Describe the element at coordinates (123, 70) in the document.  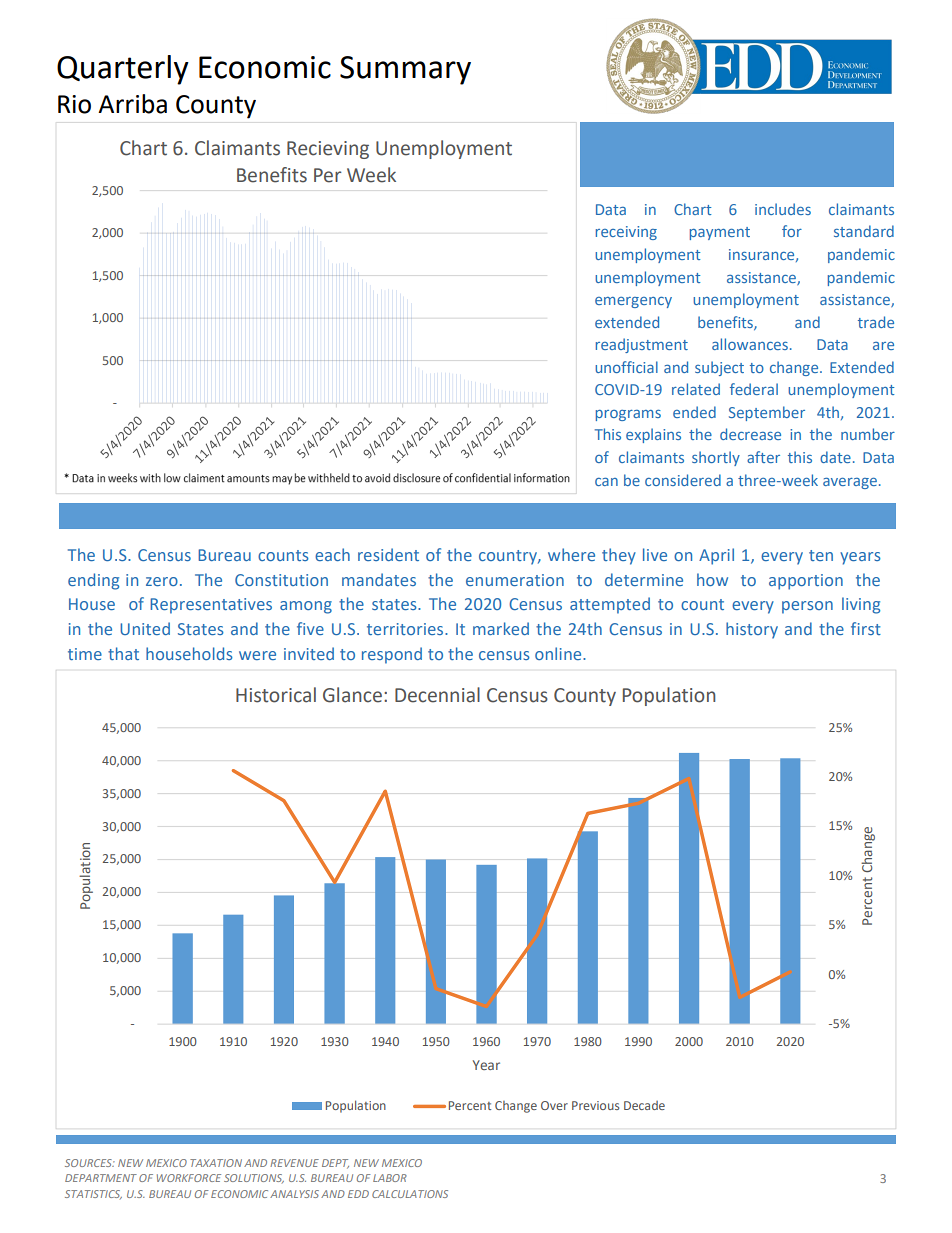
I see `Quarterly` at that location.
